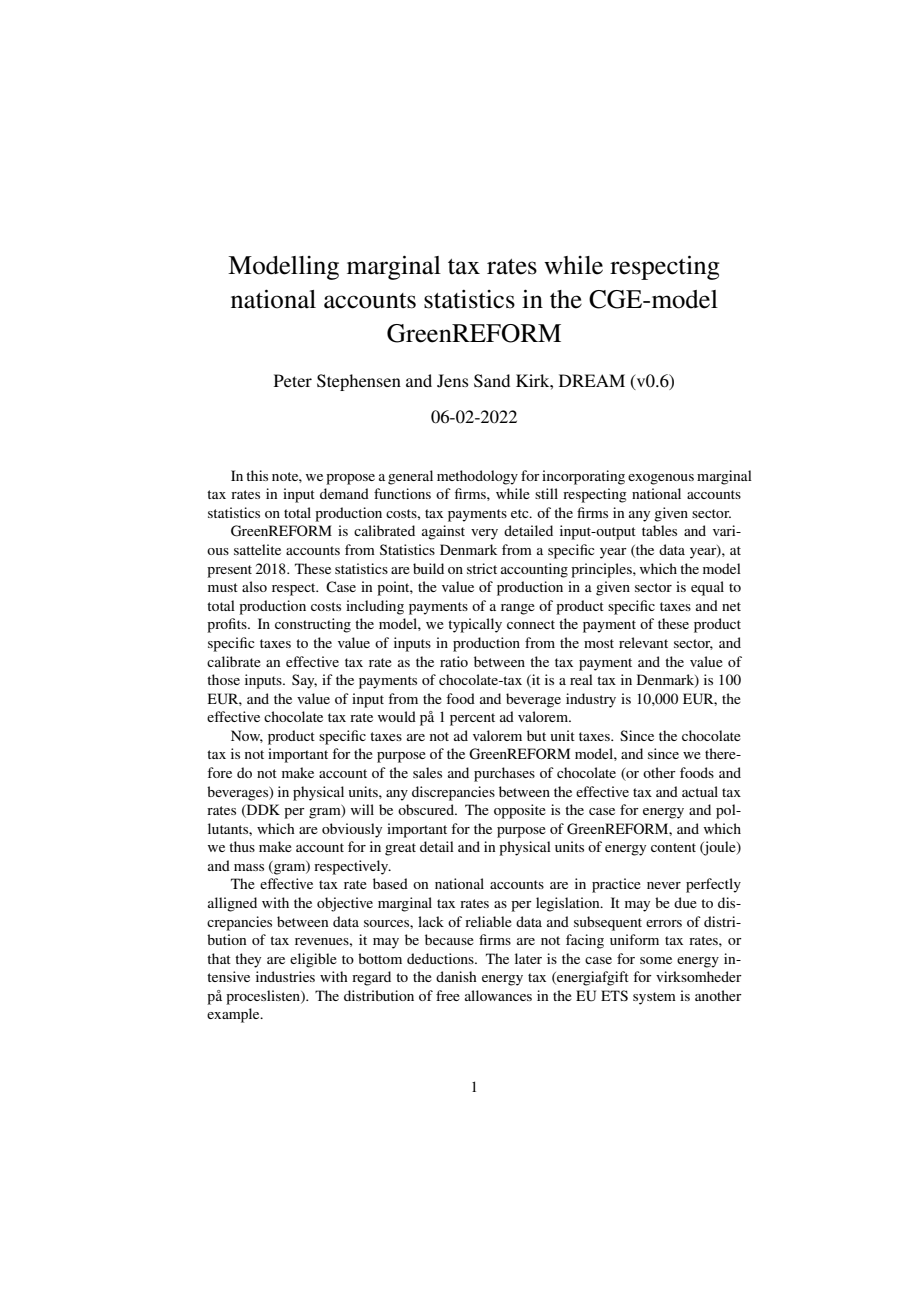  I want to click on allowances, so click(498, 995).
